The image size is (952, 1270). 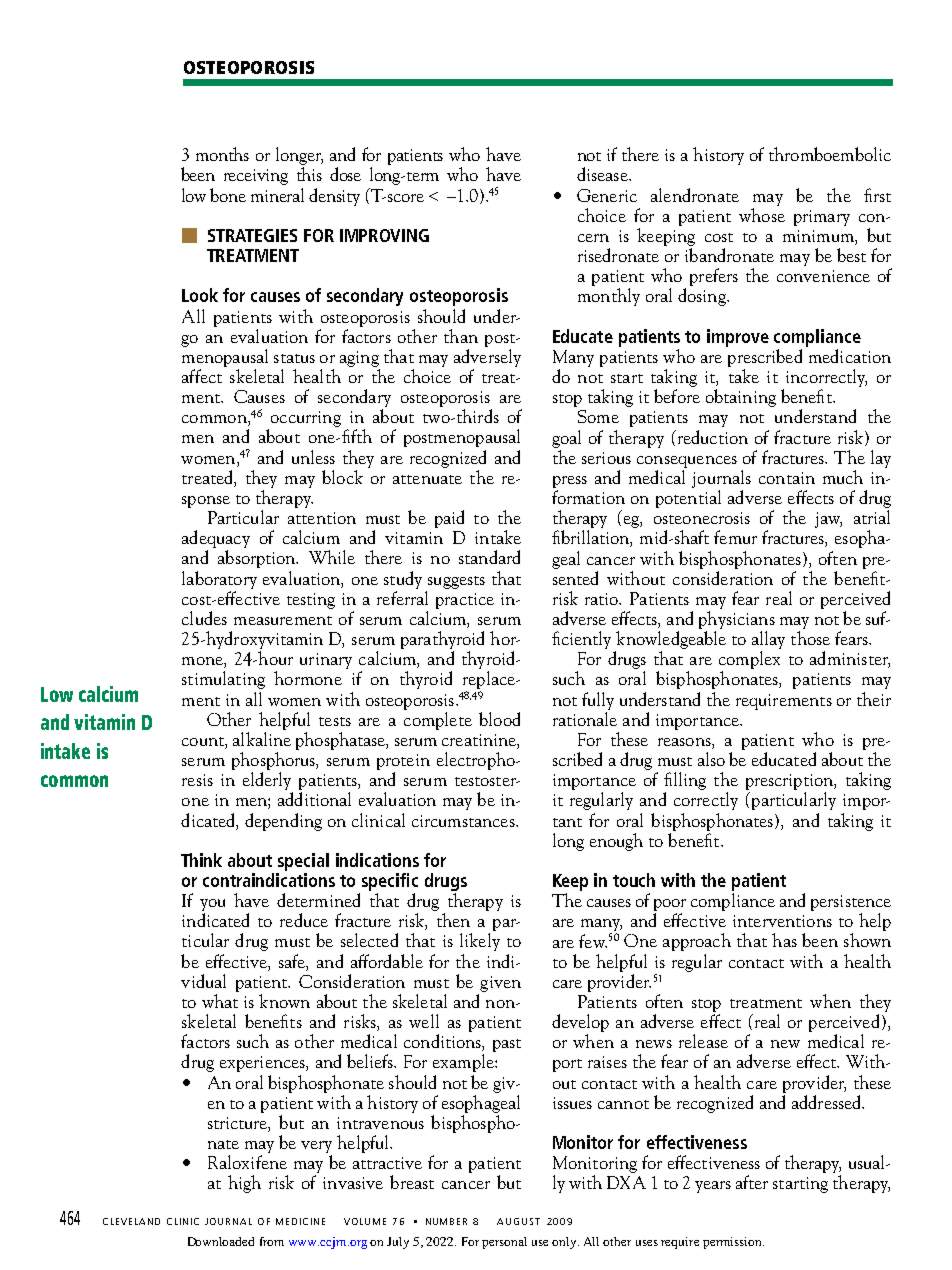 I want to click on contain, so click(x=787, y=478).
